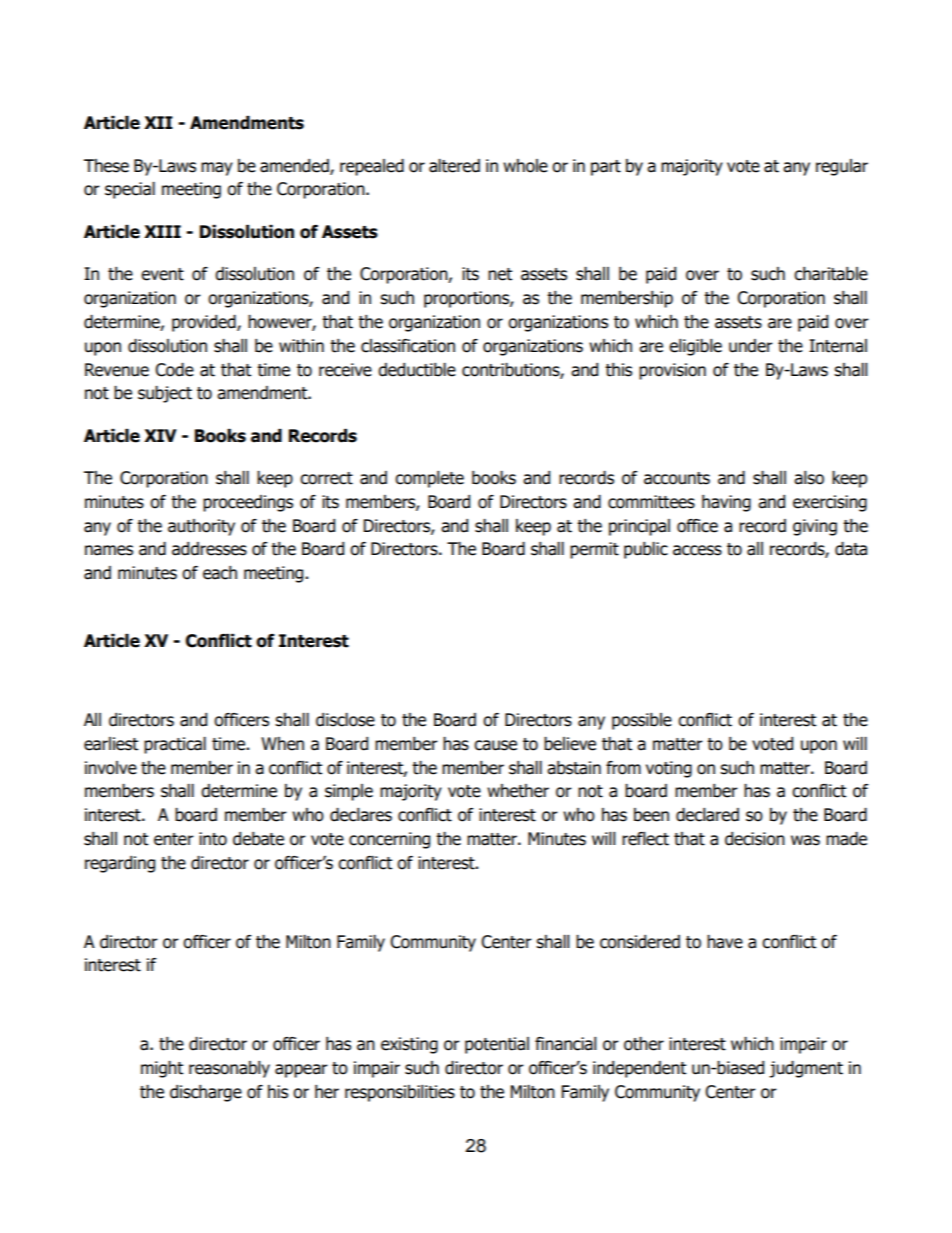 This image has height=1233, width=952. I want to click on decision, so click(755, 839).
